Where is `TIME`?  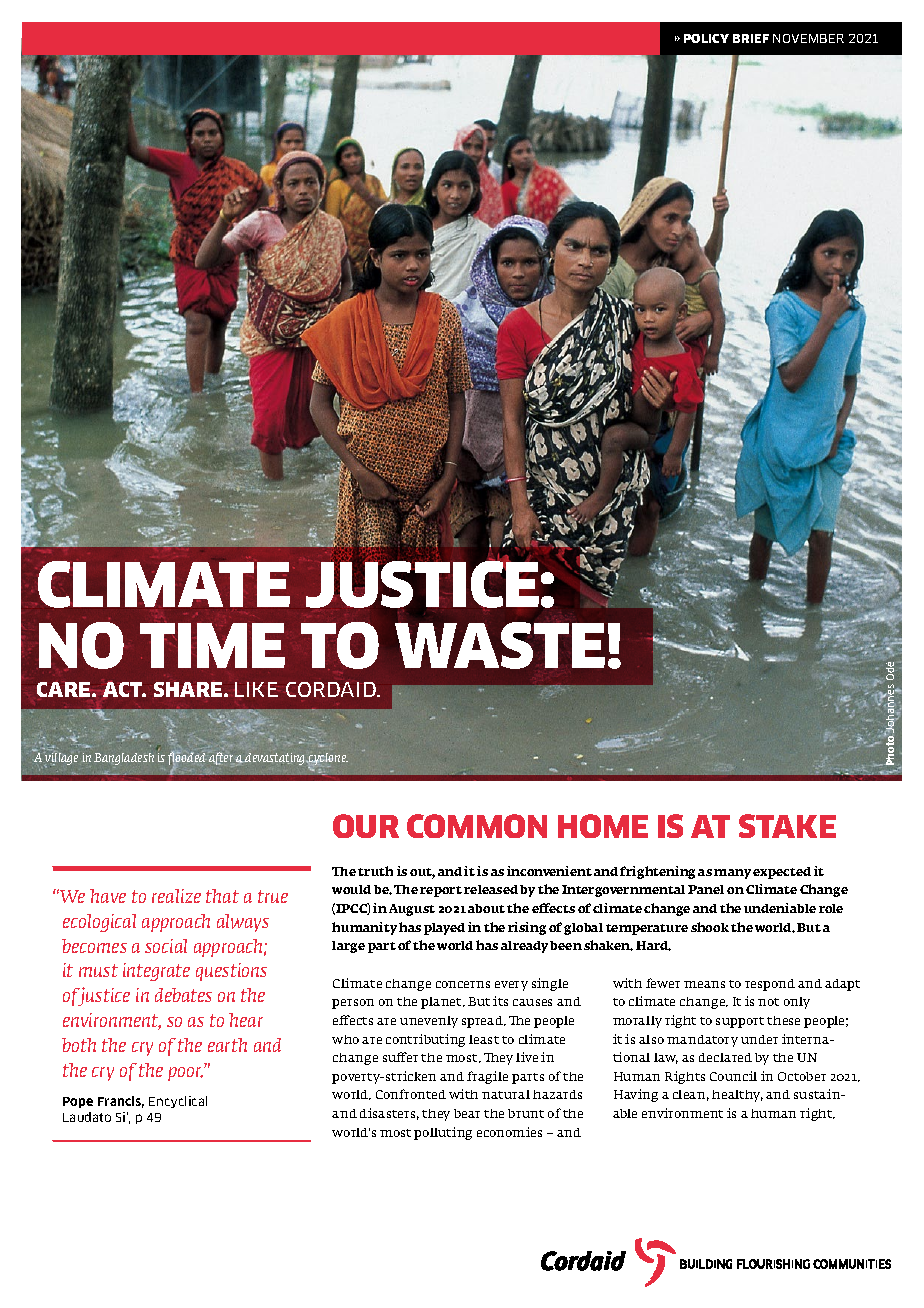 TIME is located at coordinates (212, 645).
